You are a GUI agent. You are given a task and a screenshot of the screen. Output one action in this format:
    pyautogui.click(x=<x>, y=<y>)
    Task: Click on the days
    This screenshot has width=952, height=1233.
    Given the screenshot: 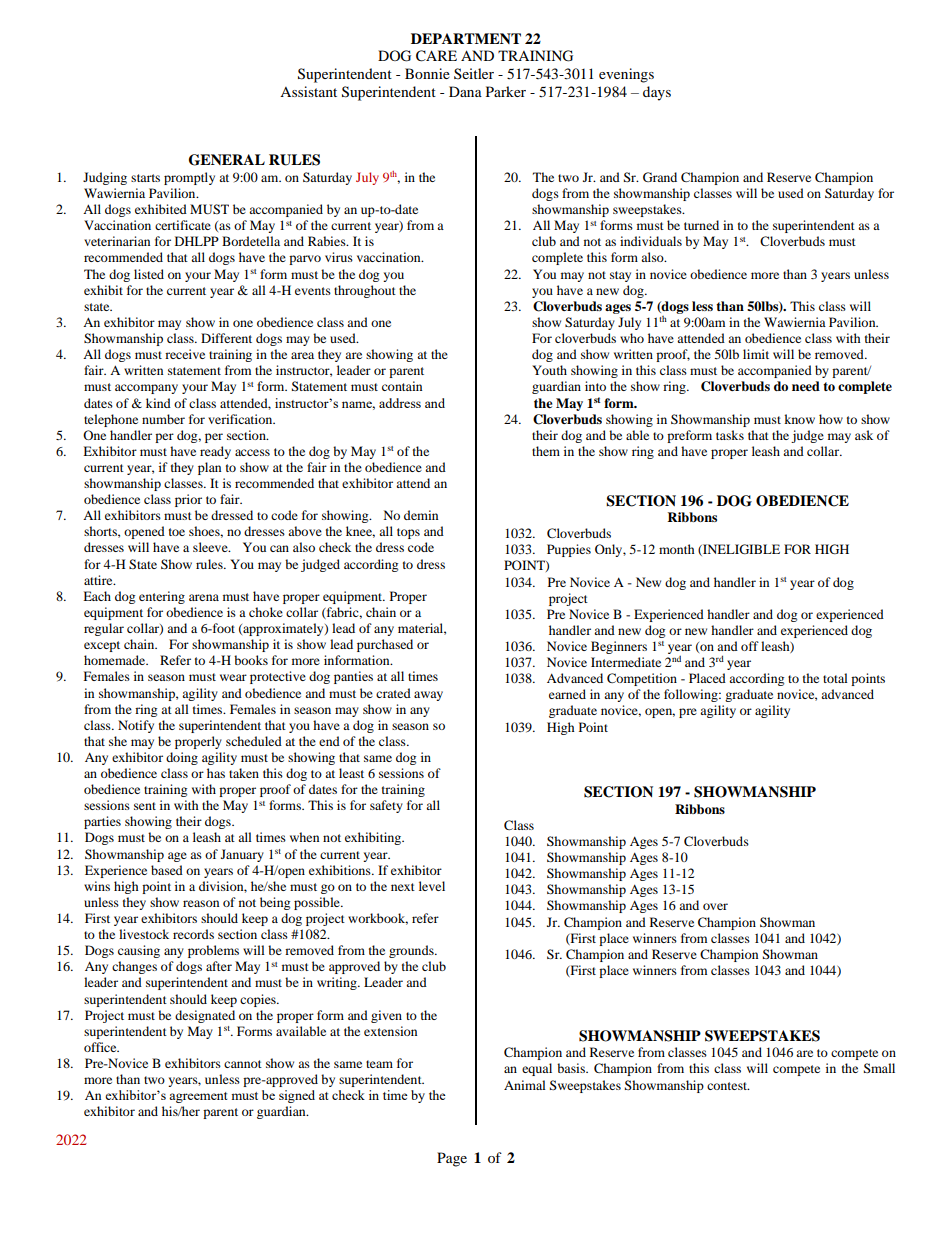 What is the action you would take?
    pyautogui.click(x=657, y=93)
